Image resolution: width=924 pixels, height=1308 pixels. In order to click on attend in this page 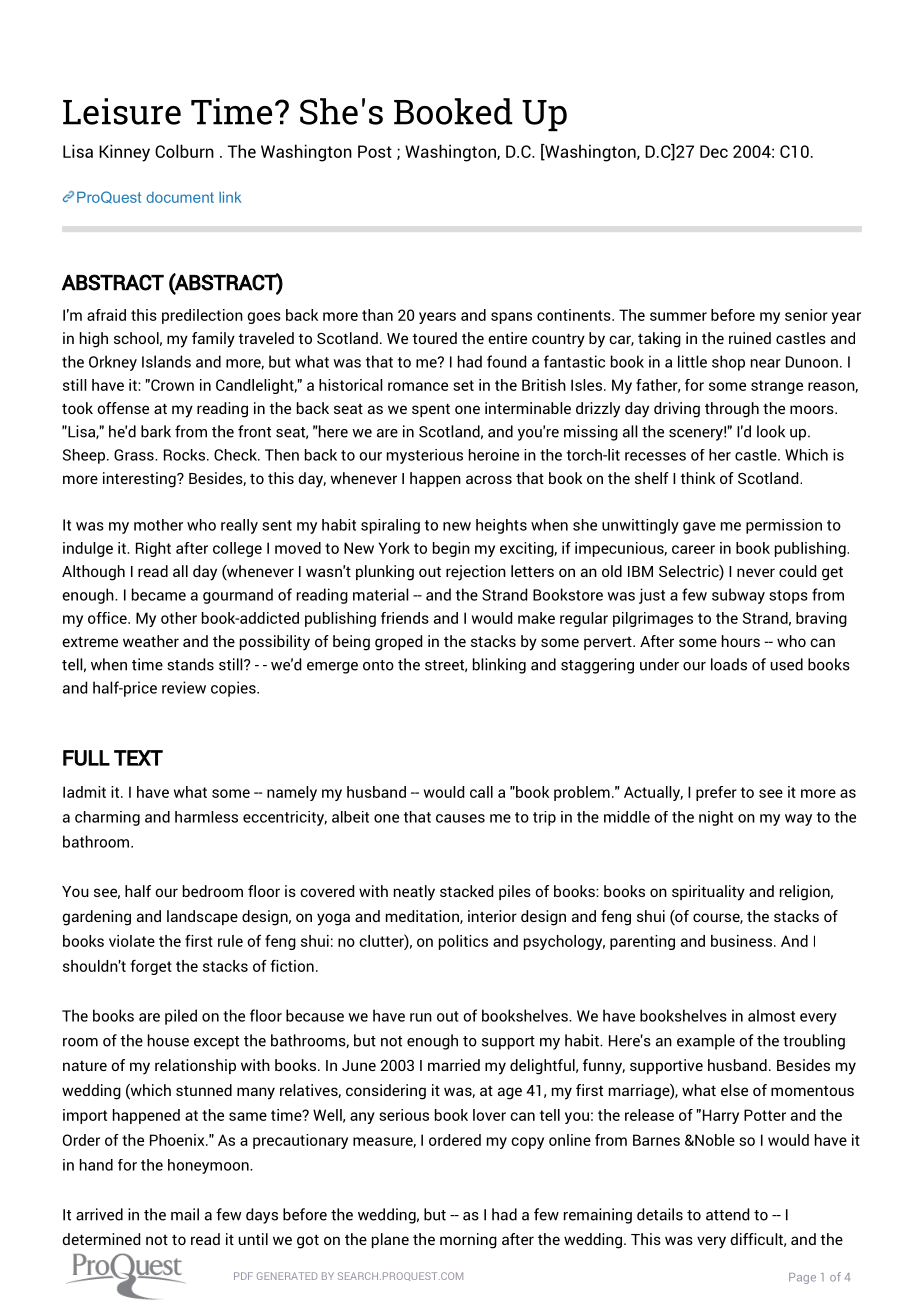, I will do `click(727, 1214)`.
